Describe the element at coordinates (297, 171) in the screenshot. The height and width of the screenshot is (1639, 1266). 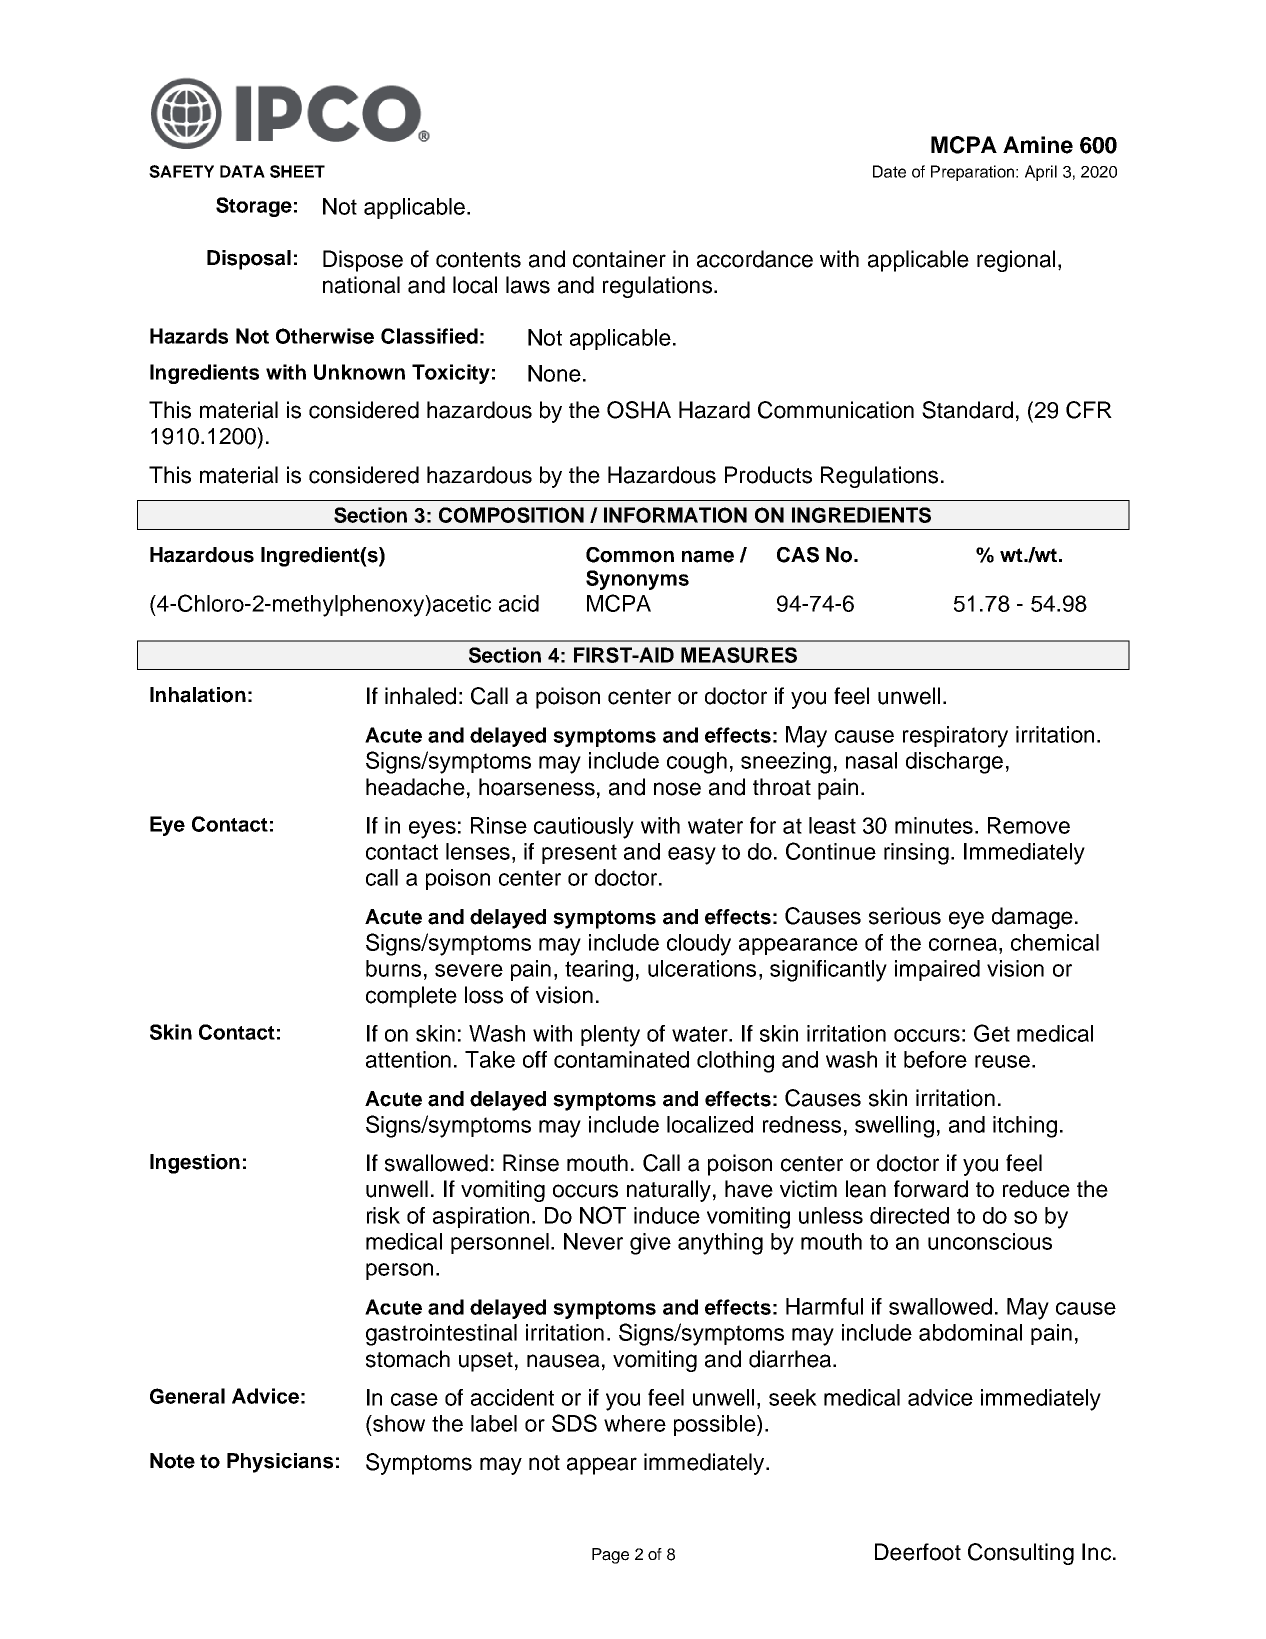
I see `SHEET` at that location.
